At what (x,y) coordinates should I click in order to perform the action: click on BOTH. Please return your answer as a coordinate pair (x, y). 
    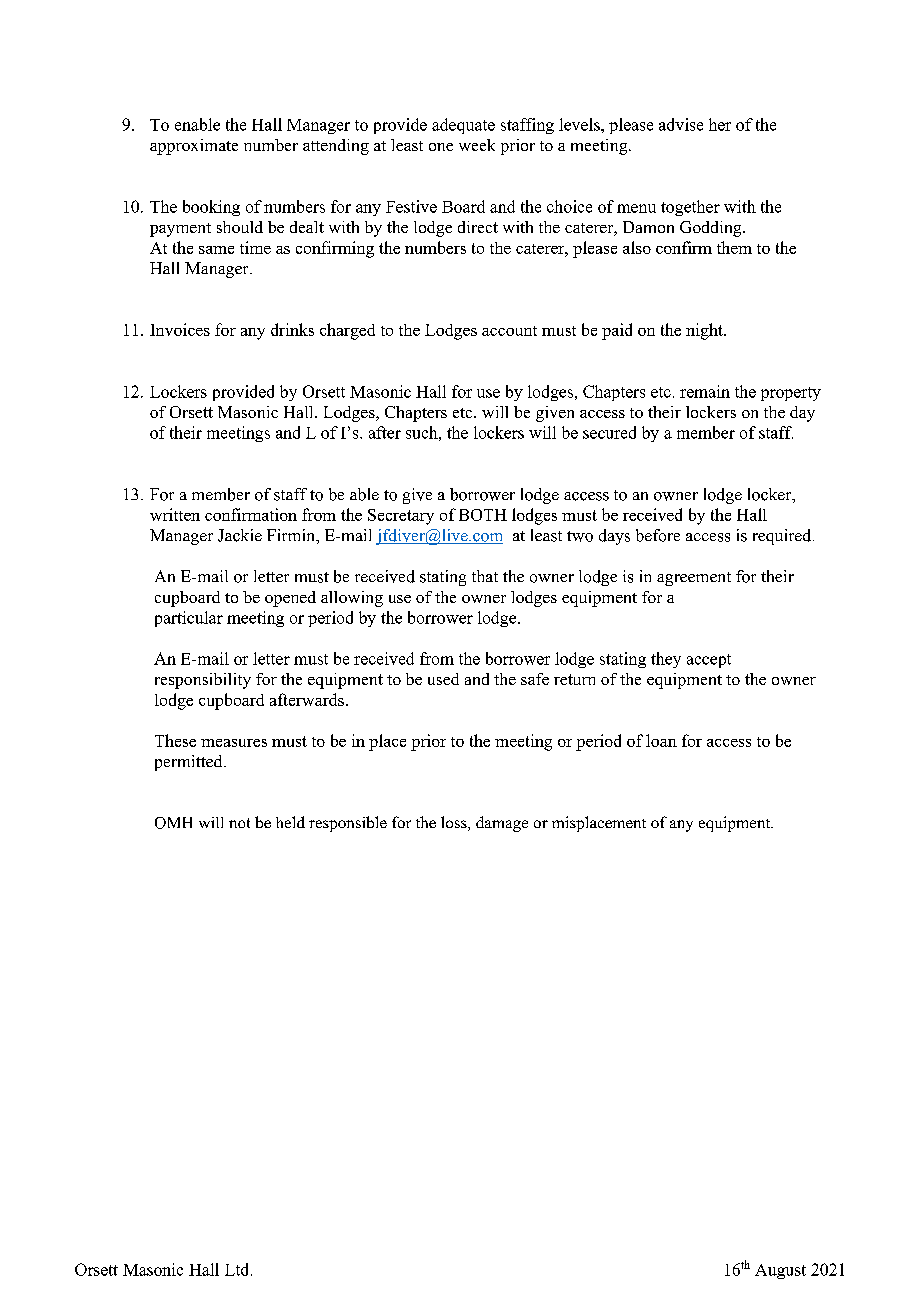
    Looking at the image, I should click on (483, 515).
